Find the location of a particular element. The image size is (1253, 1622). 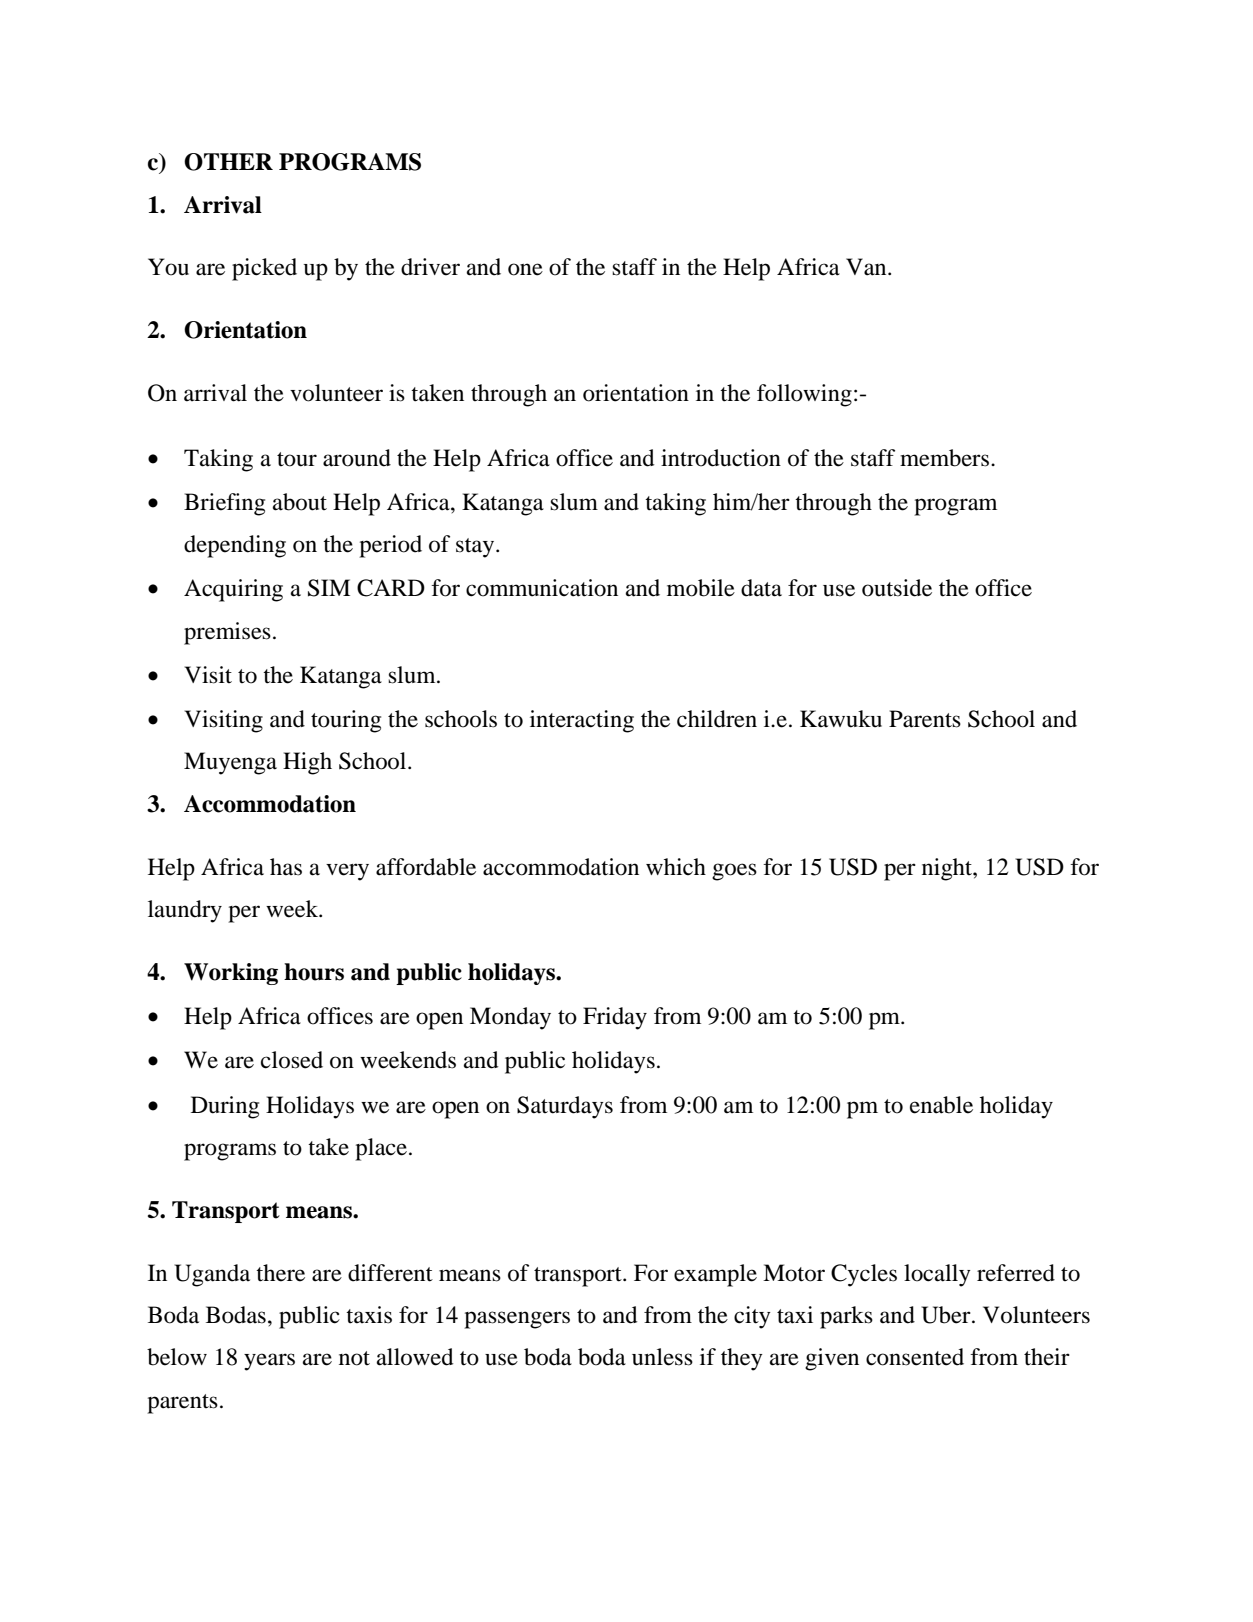

Friday is located at coordinates (615, 1018).
